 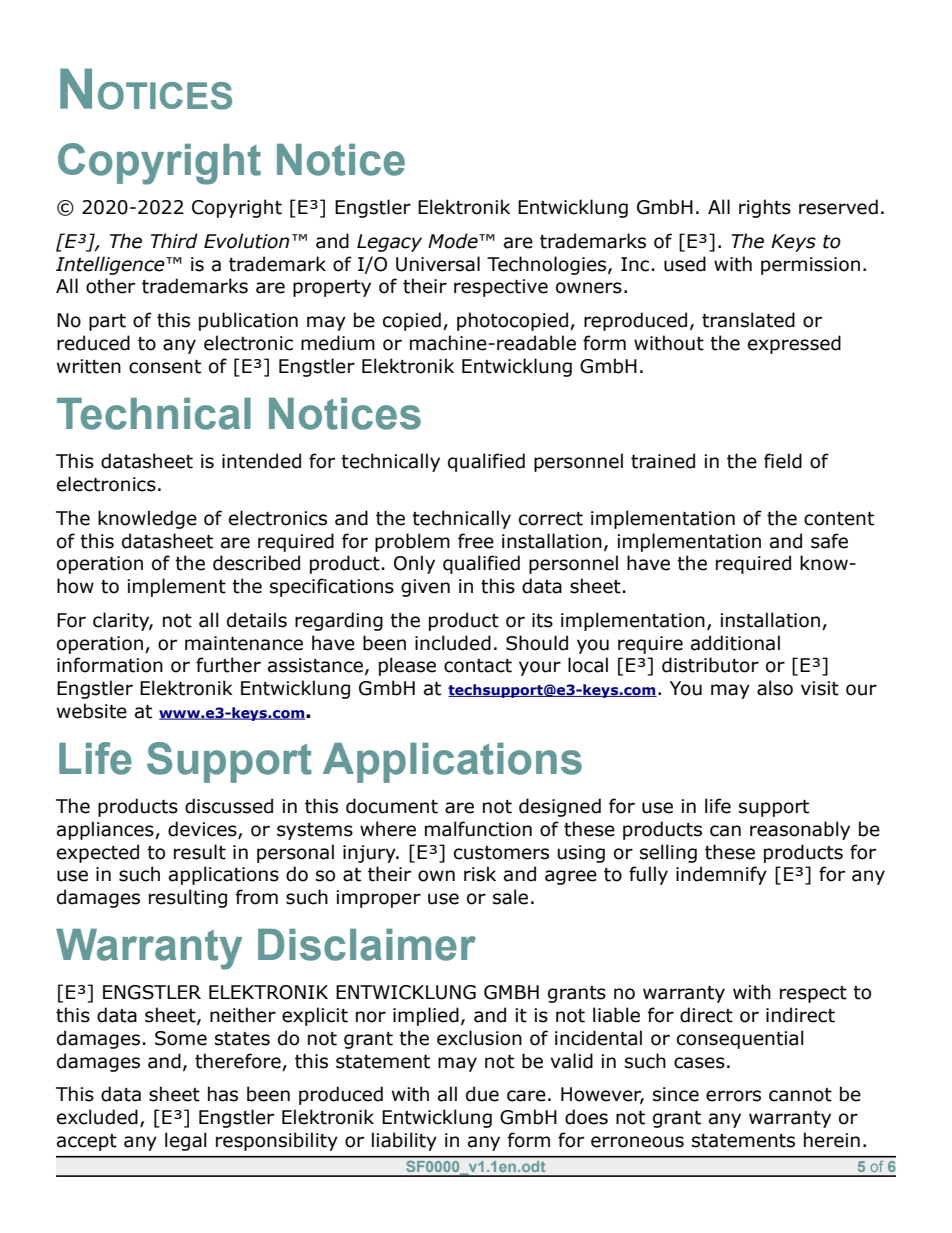 What do you see at coordinates (174, 241) in the document?
I see `Third` at bounding box center [174, 241].
